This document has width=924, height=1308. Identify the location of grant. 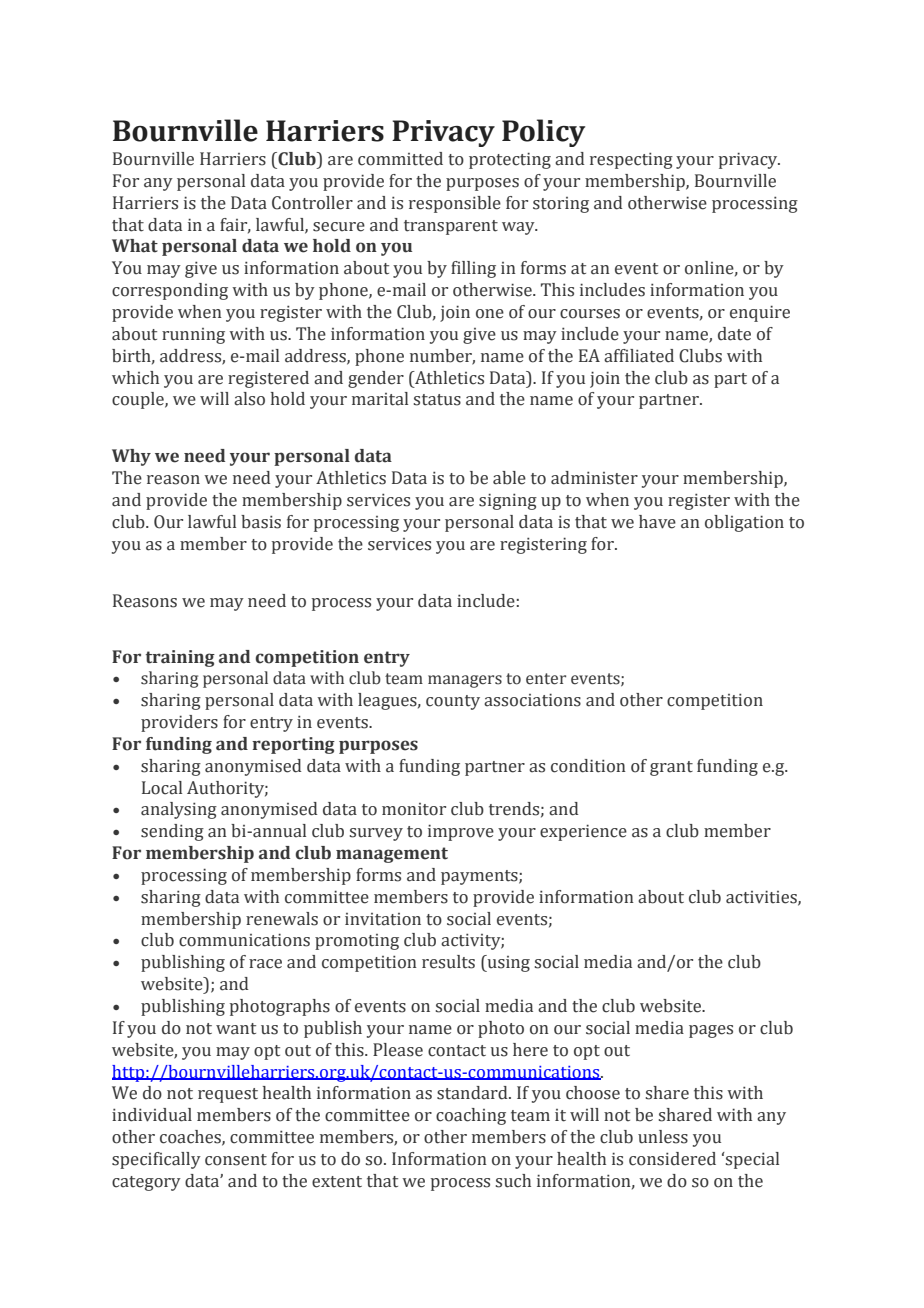
(671, 768).
